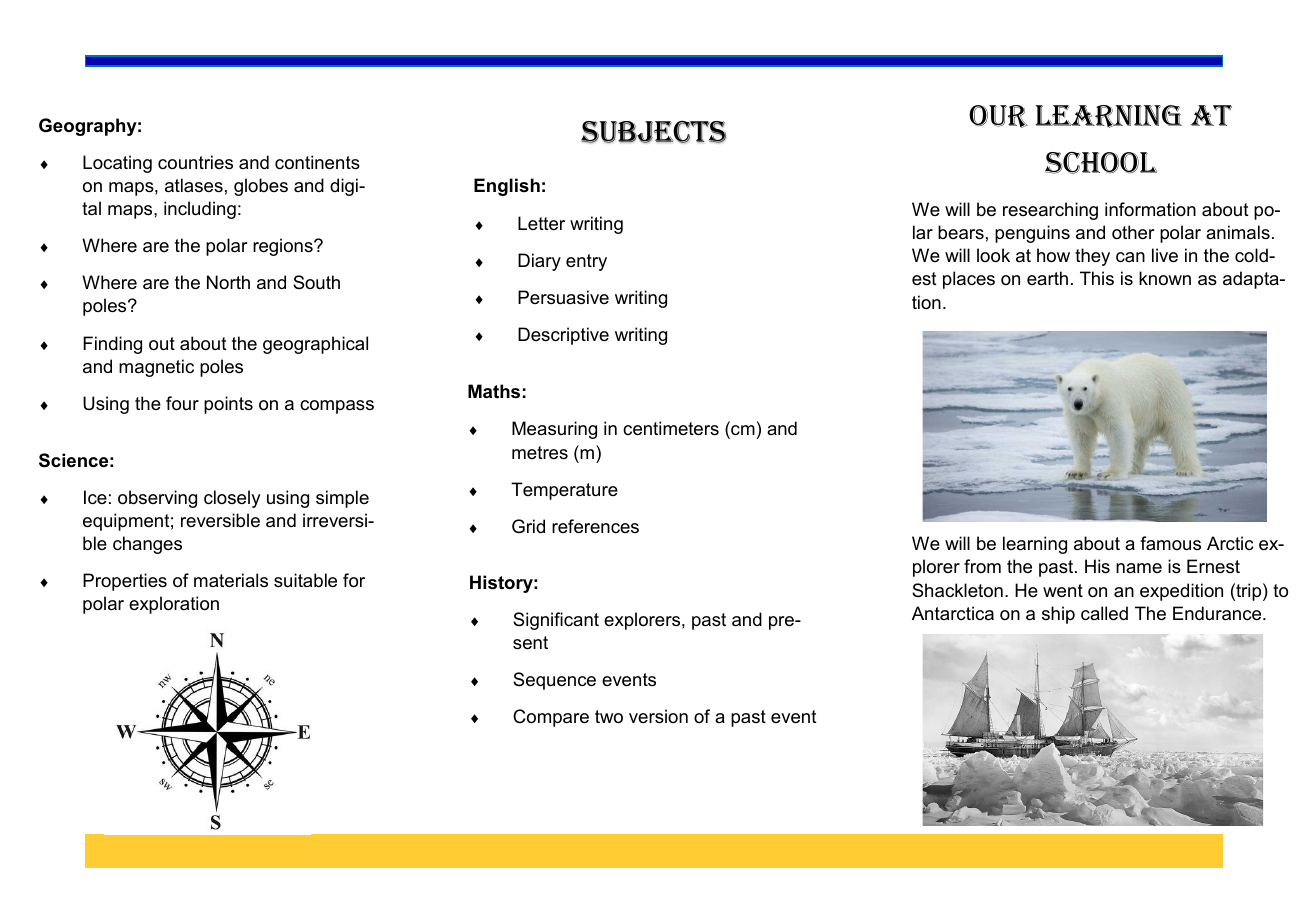 The image size is (1308, 924). Describe the element at coordinates (1101, 163) in the page. I see `school` at that location.
